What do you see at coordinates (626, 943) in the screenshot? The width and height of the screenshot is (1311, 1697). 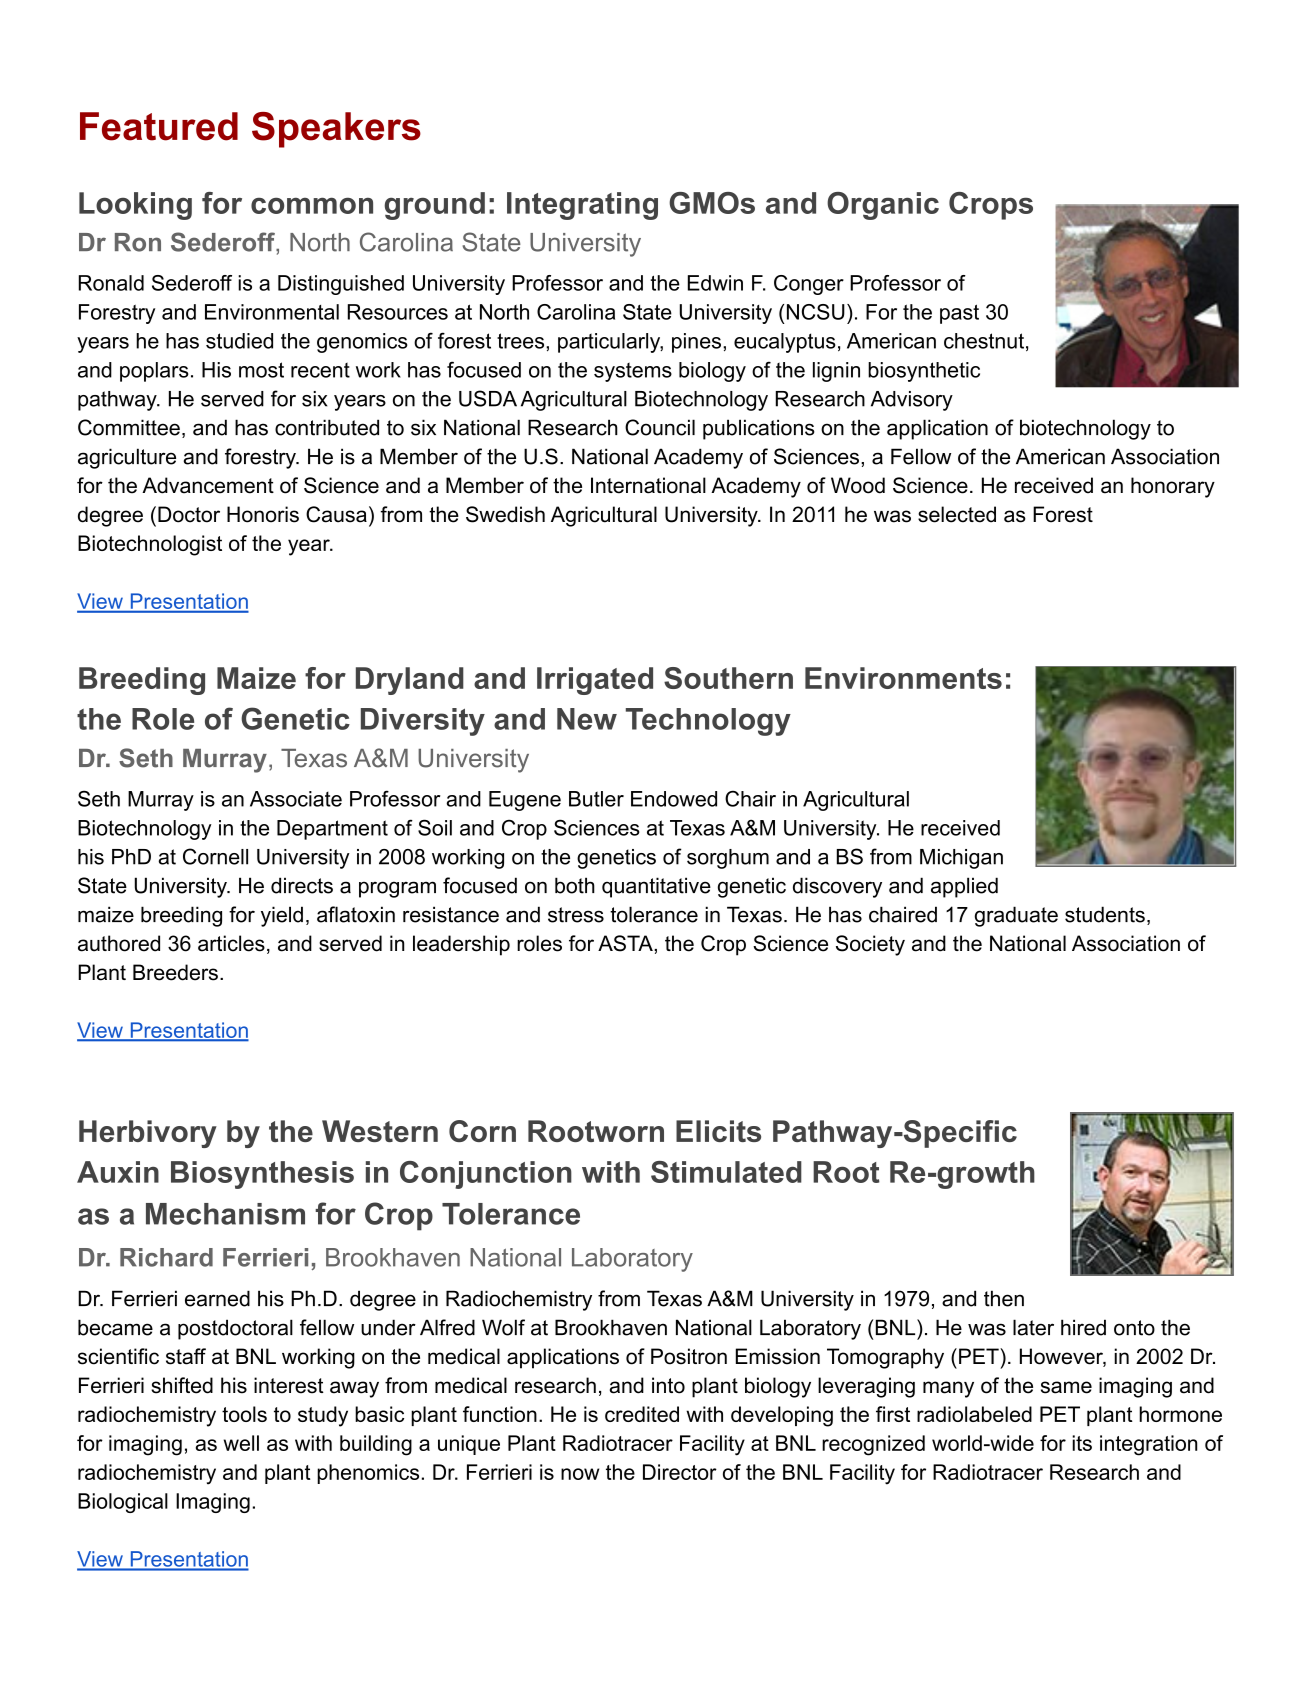 I see `ASTA` at bounding box center [626, 943].
